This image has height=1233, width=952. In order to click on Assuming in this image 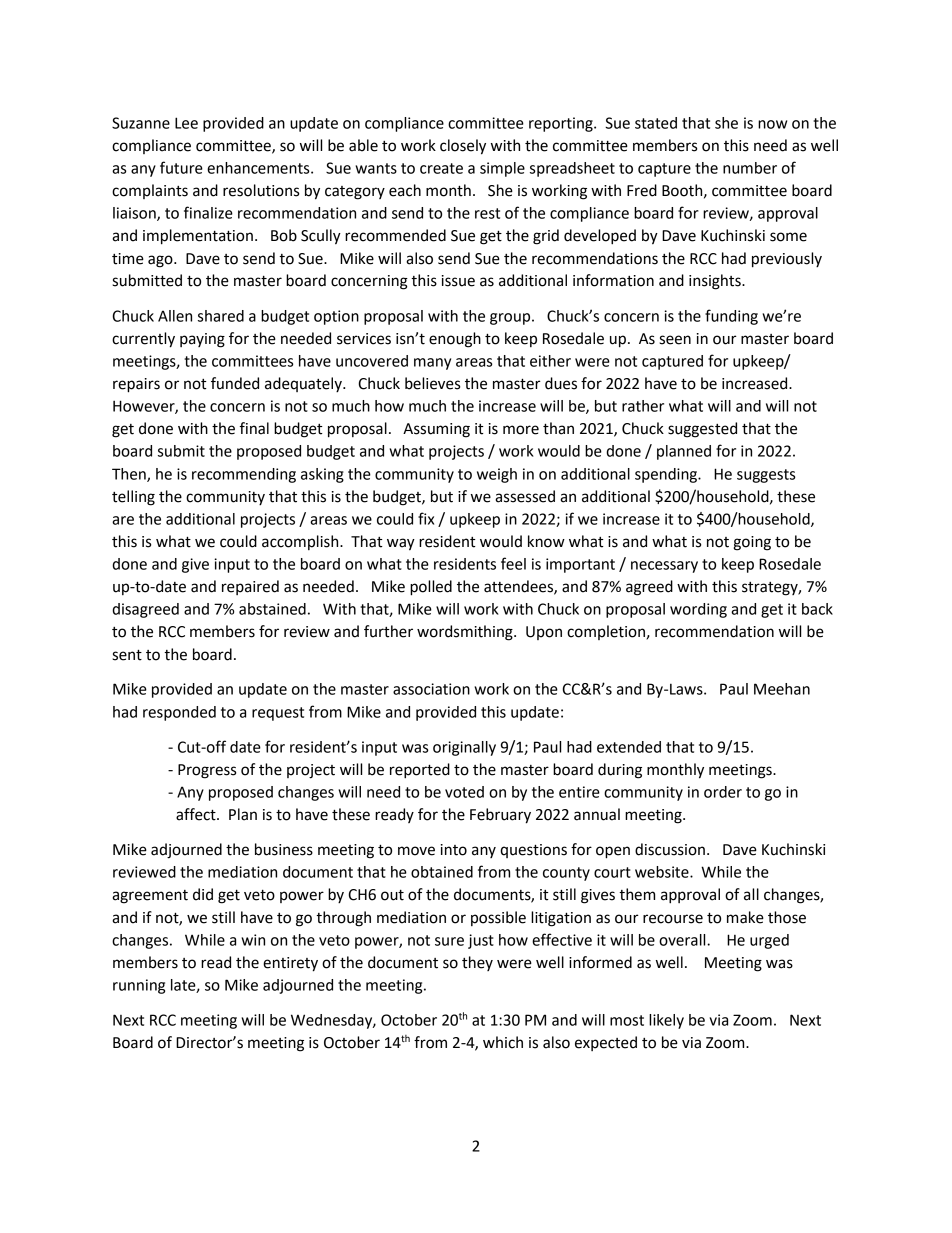, I will do `click(436, 430)`.
